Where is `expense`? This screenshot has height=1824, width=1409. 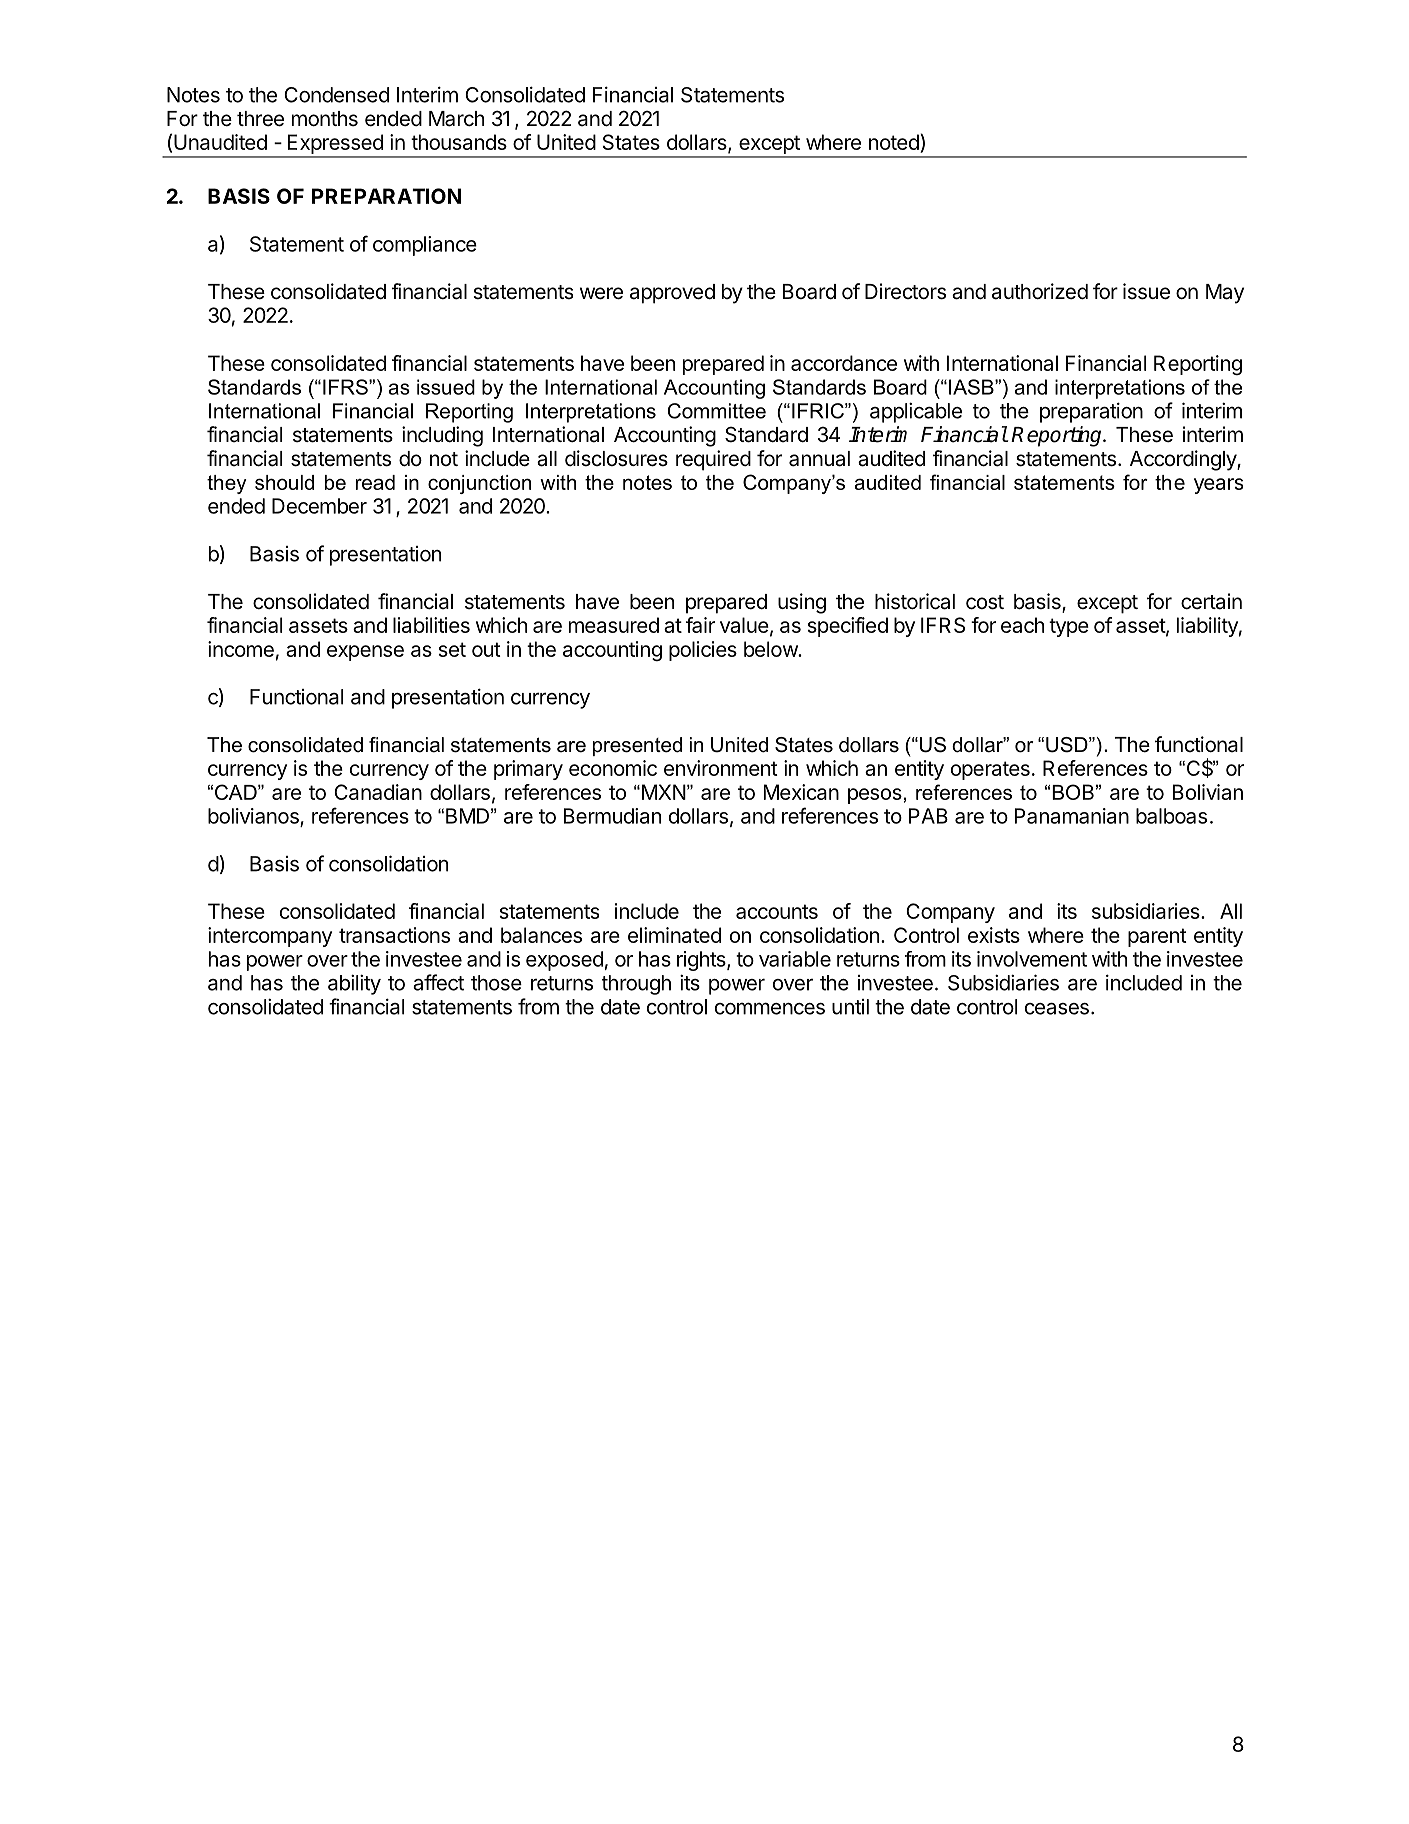
expense is located at coordinates (365, 653).
